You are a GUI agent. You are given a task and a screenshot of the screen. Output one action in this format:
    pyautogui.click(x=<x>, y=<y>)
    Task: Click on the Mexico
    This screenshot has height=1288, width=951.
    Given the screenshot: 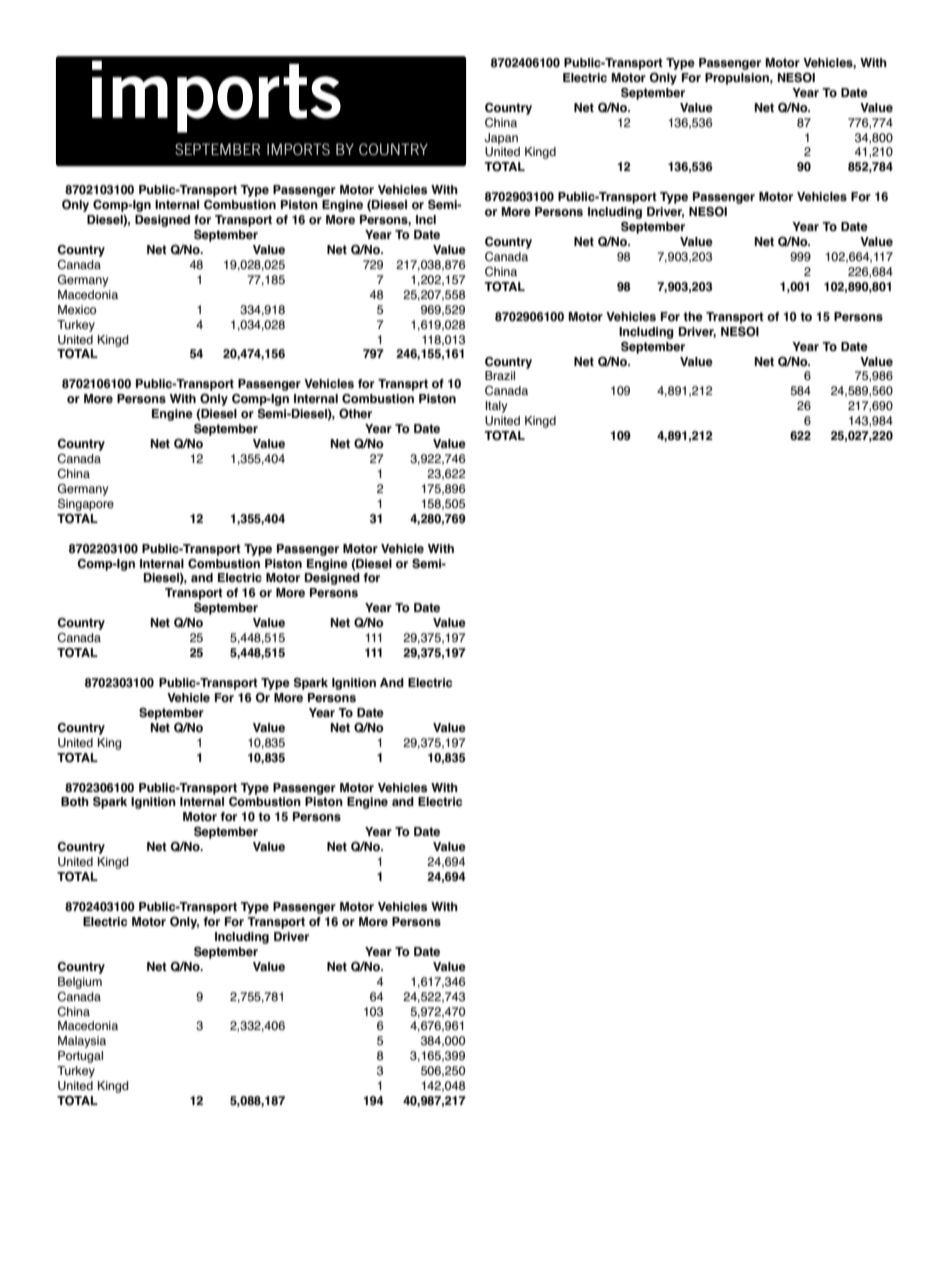 What is the action you would take?
    pyautogui.click(x=77, y=310)
